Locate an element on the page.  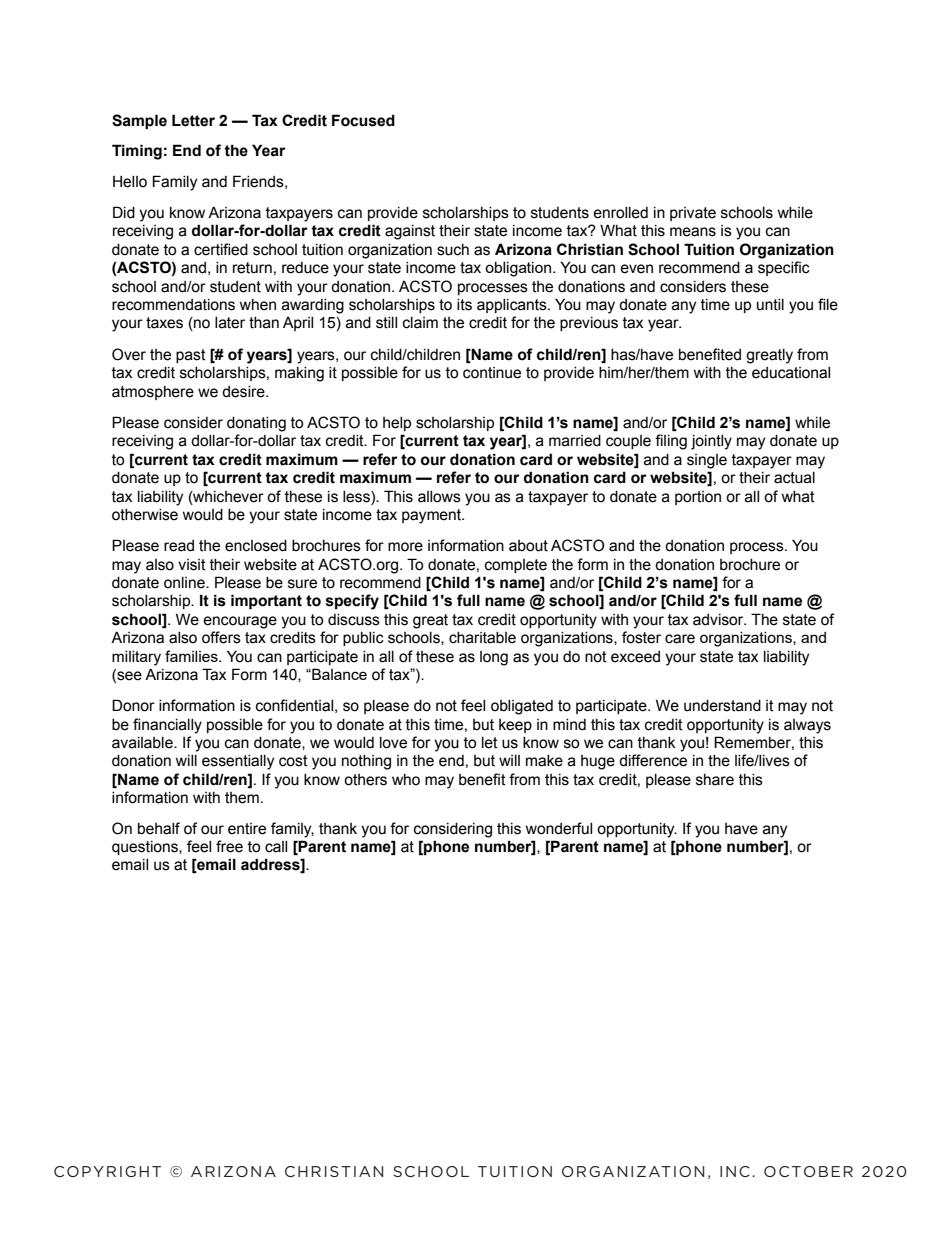
who is located at coordinates (406, 780).
